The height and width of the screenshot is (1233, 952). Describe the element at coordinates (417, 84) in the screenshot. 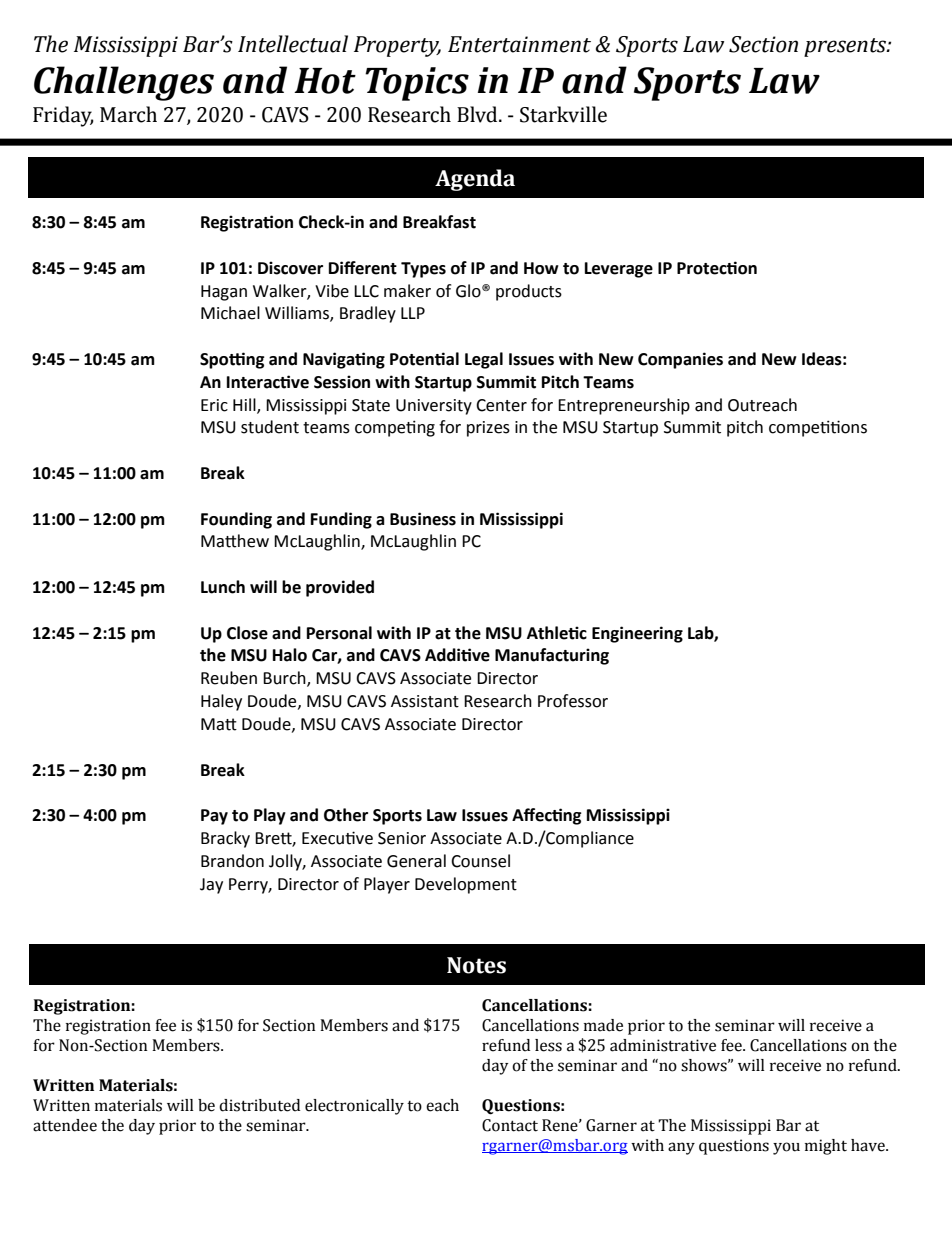

I see `Topics` at that location.
